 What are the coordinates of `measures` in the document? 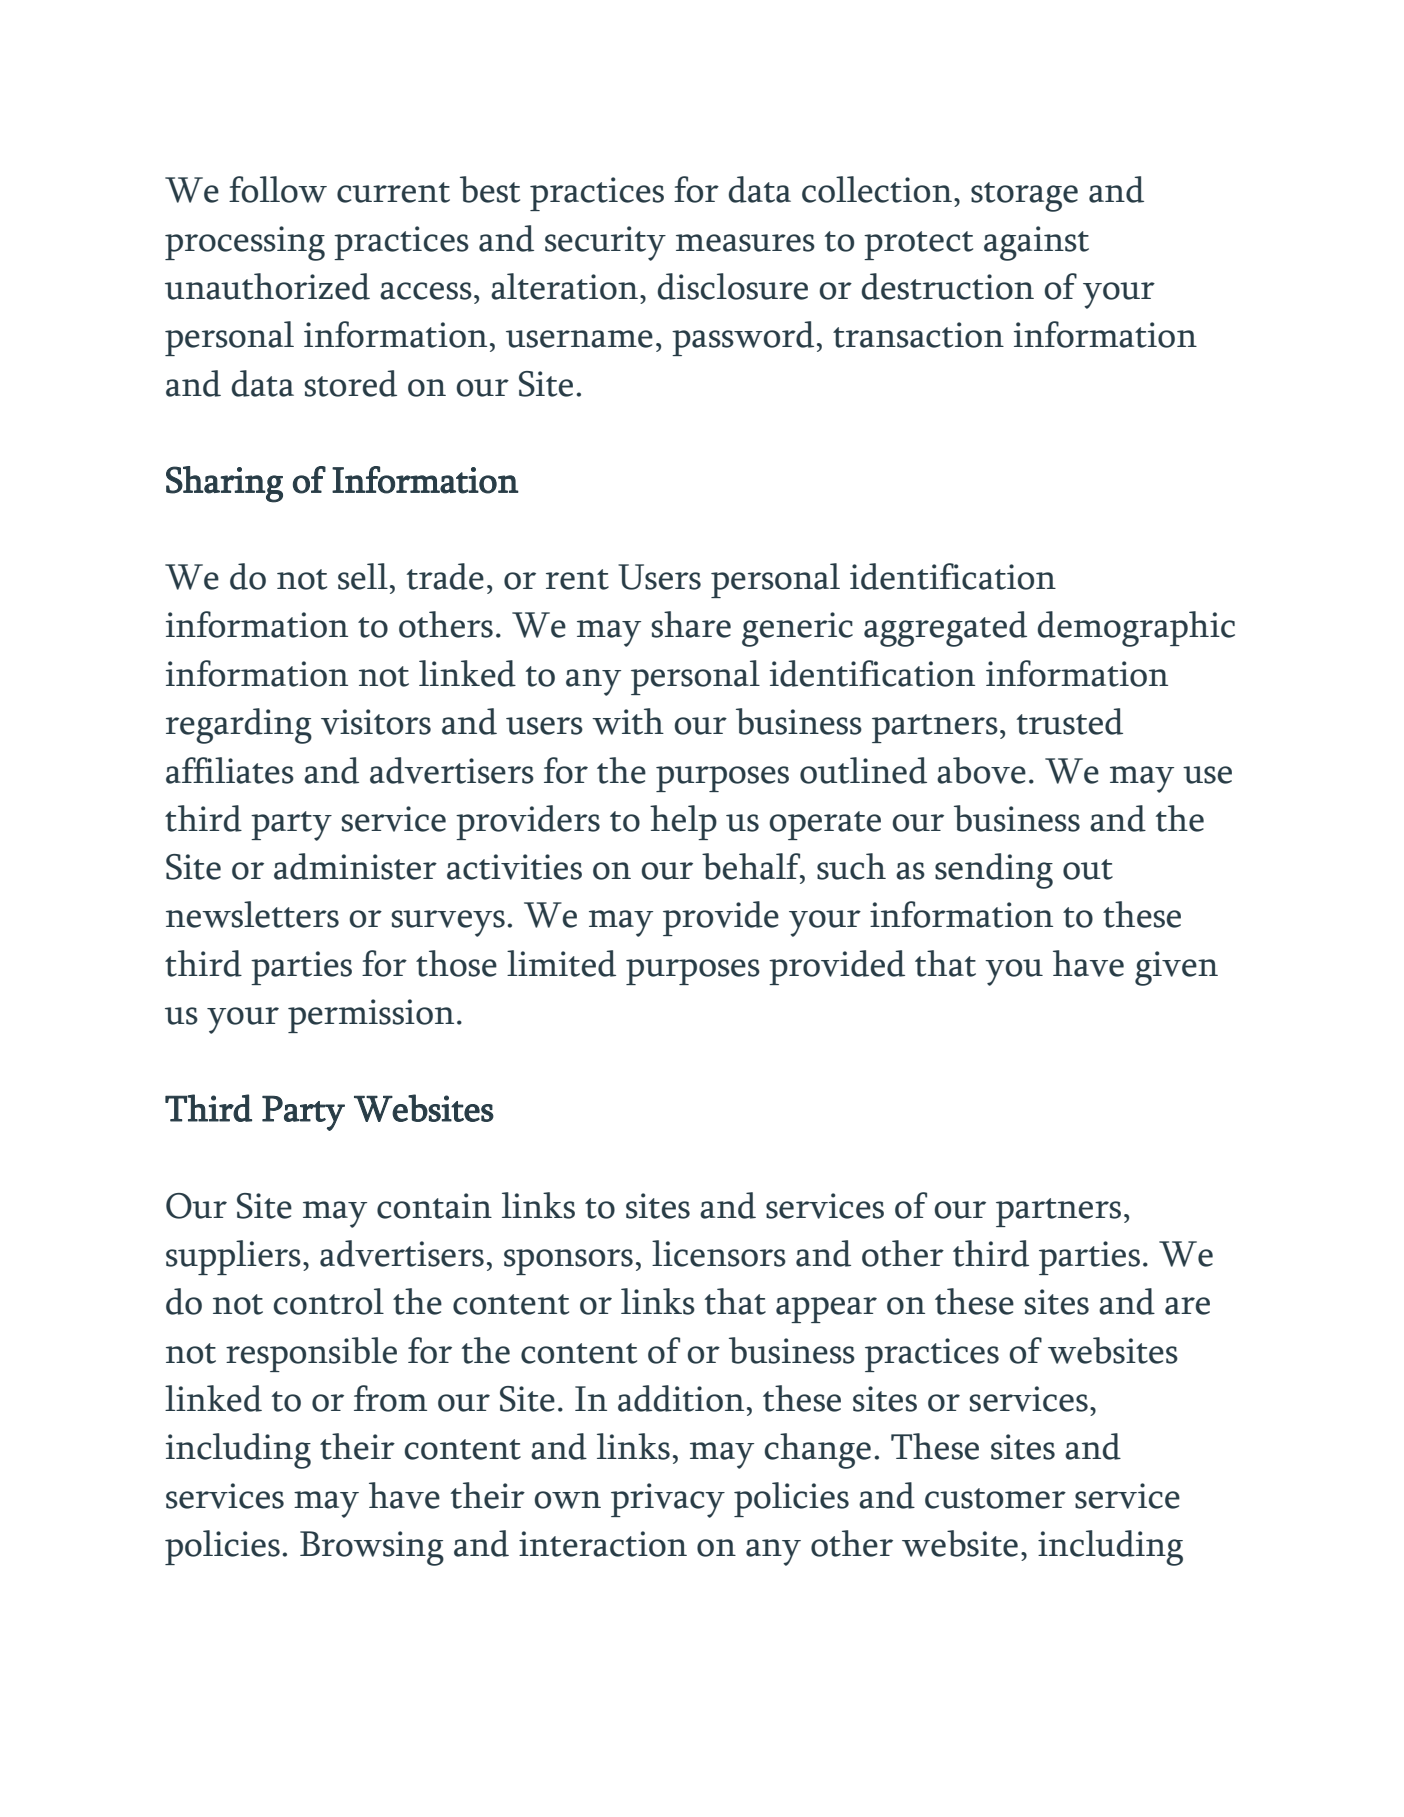 It's located at (745, 243).
